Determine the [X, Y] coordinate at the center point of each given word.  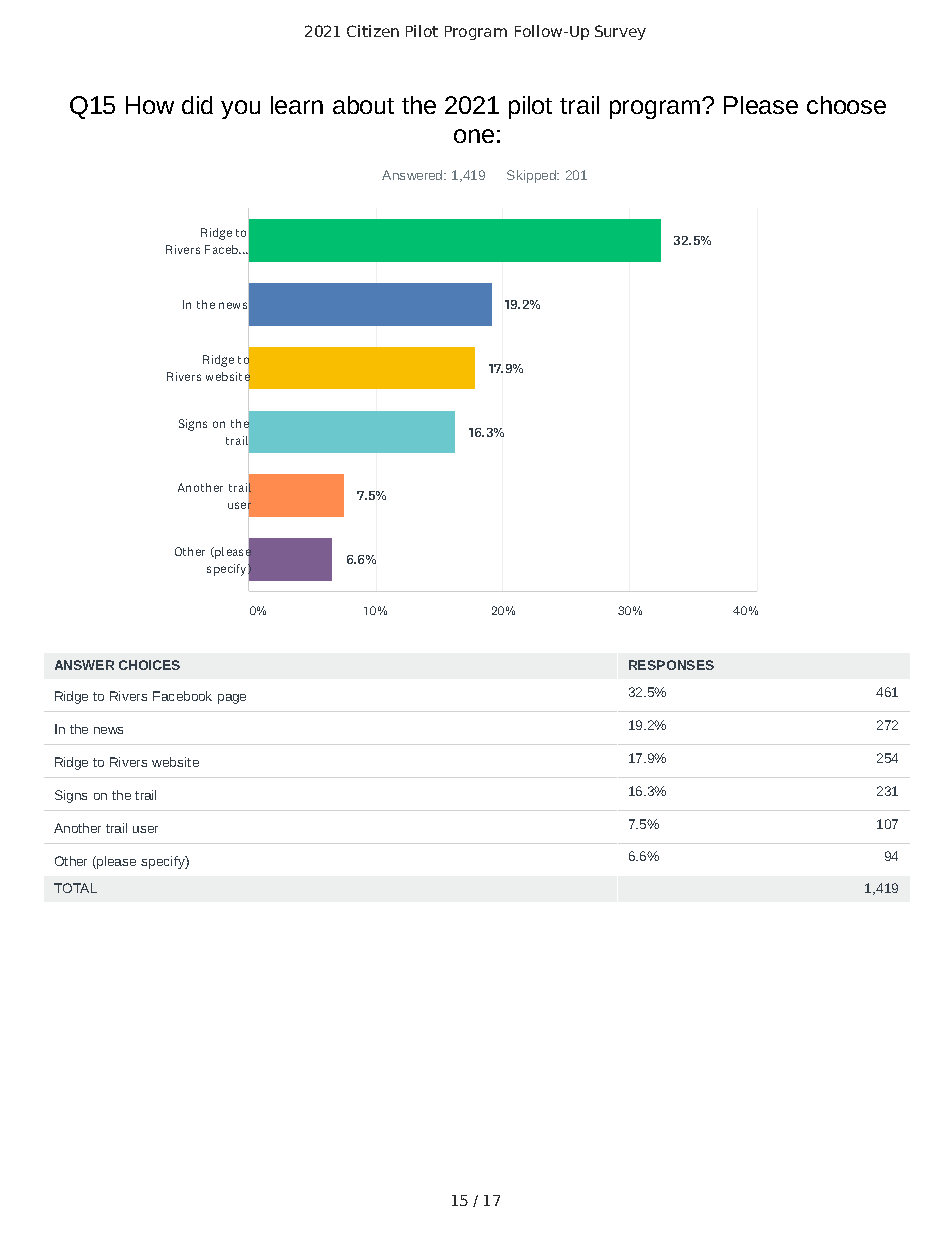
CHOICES [149, 665]
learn [297, 105]
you [240, 109]
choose [846, 105]
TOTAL [75, 888]
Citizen [373, 31]
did [197, 105]
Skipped [532, 176]
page [232, 699]
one [474, 136]
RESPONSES [671, 665]
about [363, 105]
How [150, 105]
